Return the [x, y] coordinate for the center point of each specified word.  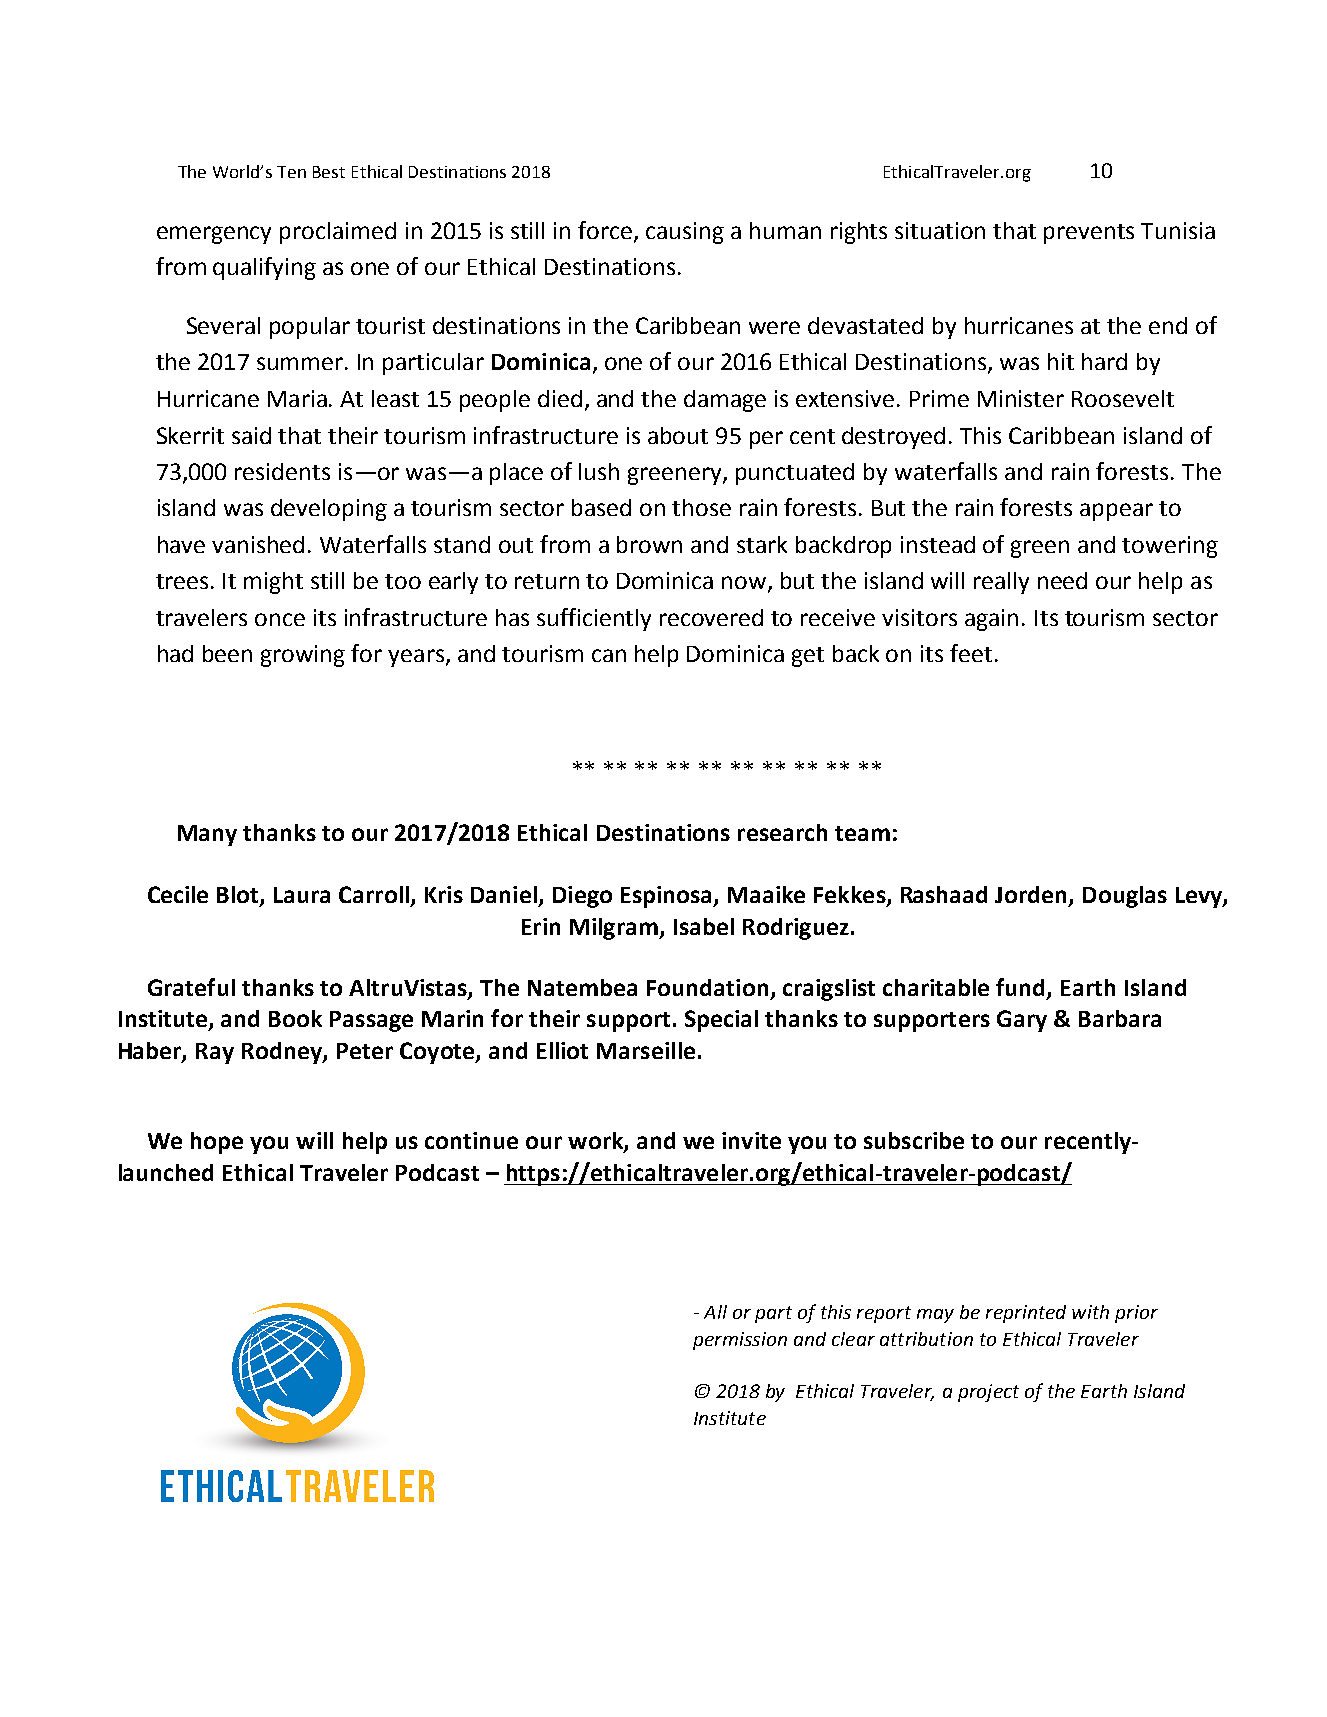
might [273, 583]
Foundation [707, 987]
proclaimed [338, 233]
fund [1022, 988]
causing [685, 233]
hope [217, 1143]
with [1090, 1312]
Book [295, 1018]
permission [740, 1341]
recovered [711, 617]
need [1062, 580]
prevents [1089, 234]
